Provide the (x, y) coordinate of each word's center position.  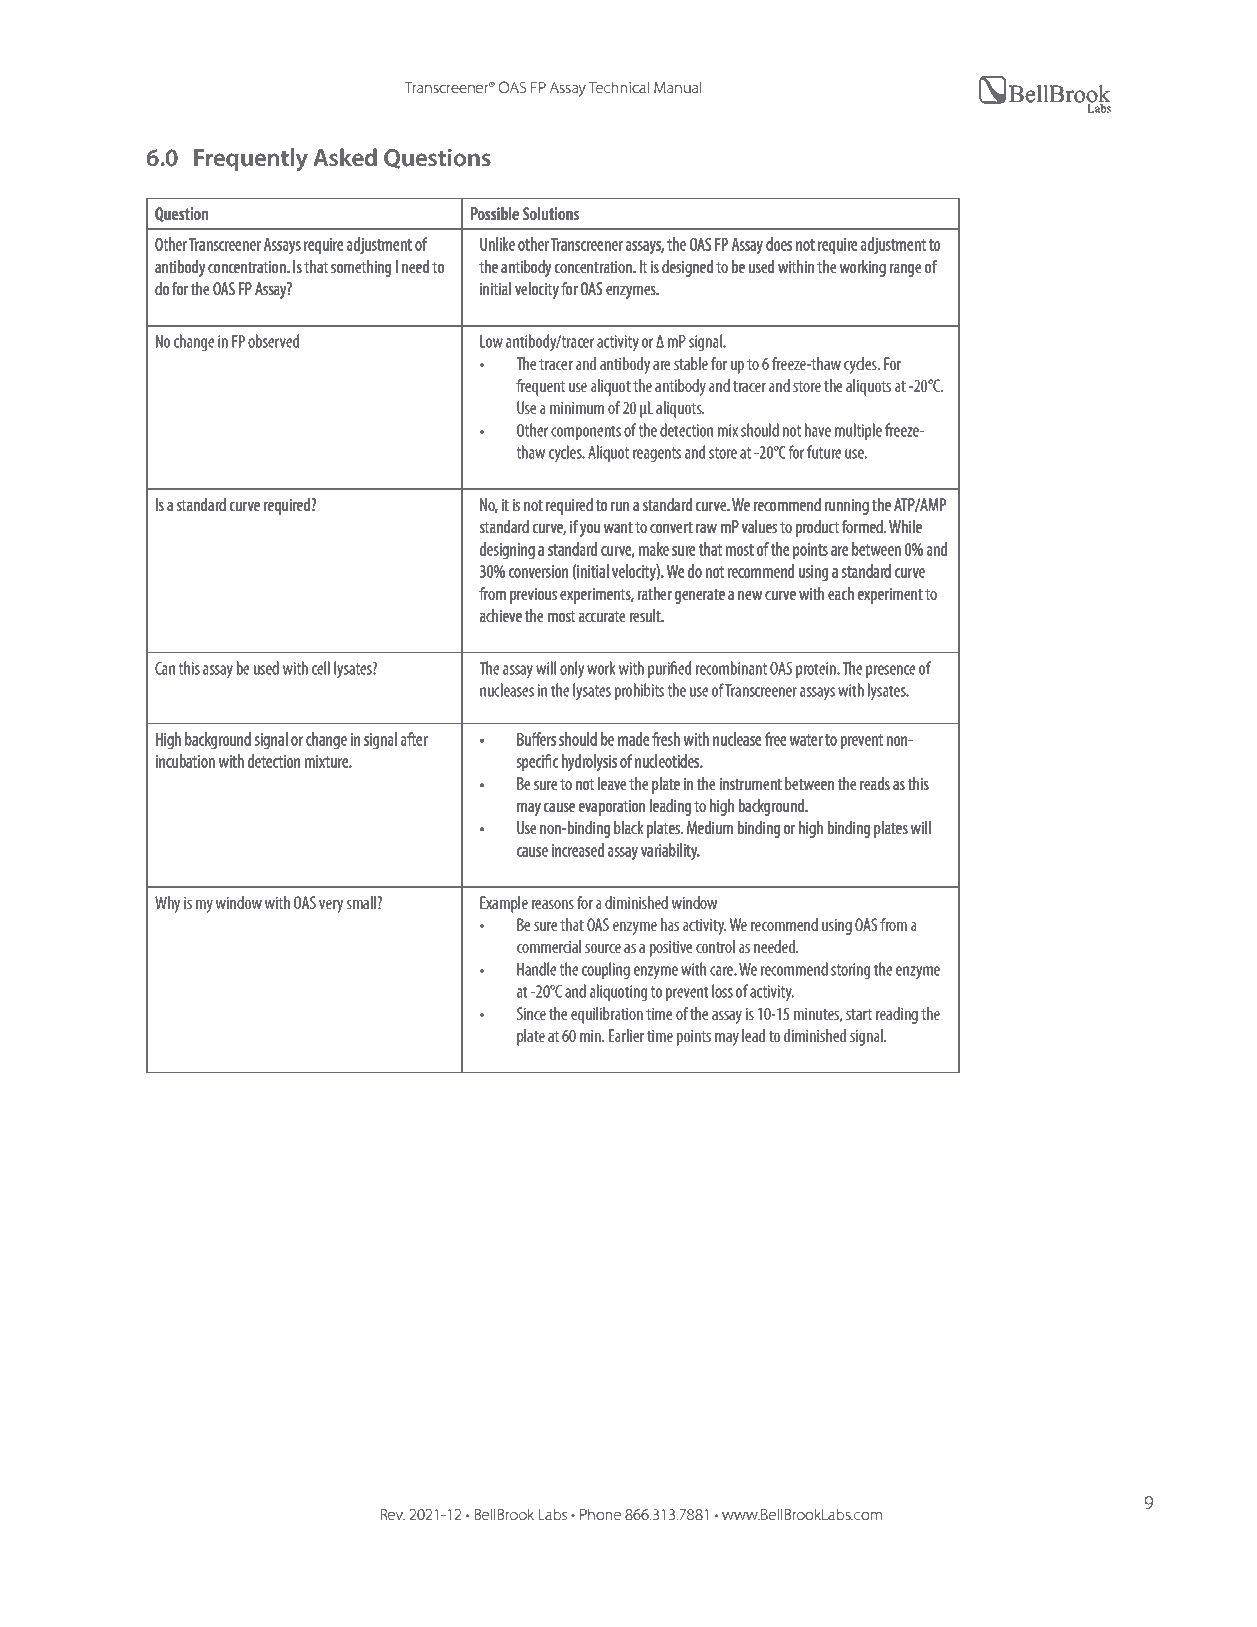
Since (531, 1013)
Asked (345, 157)
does (779, 244)
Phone (600, 1514)
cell (321, 668)
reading (897, 1015)
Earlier (626, 1035)
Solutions (551, 213)
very (331, 906)
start (859, 1014)
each (841, 593)
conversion (538, 571)
